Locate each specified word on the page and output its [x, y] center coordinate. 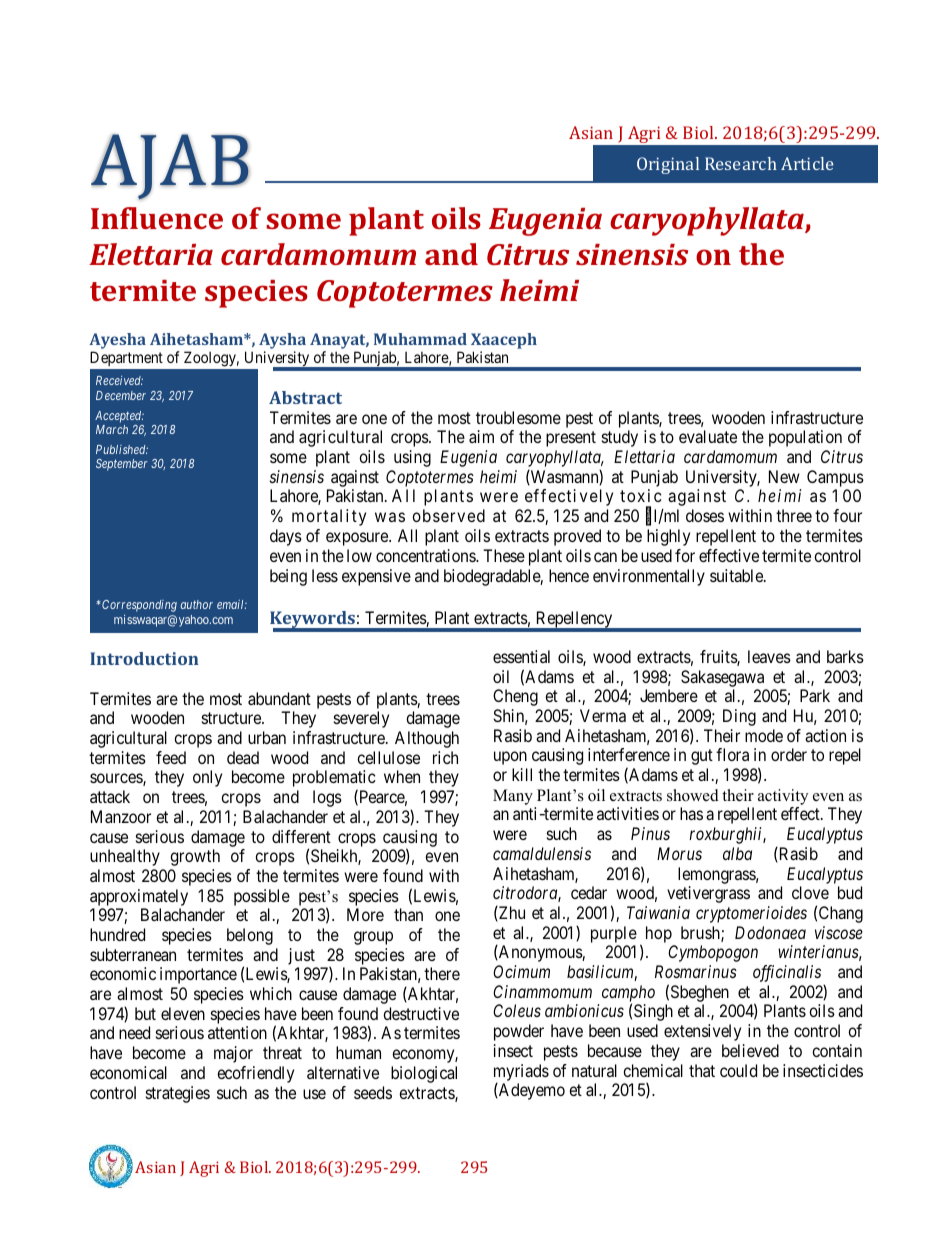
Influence [157, 218]
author [197, 604]
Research [741, 163]
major [233, 1054]
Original [668, 165]
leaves [769, 656]
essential [521, 656]
